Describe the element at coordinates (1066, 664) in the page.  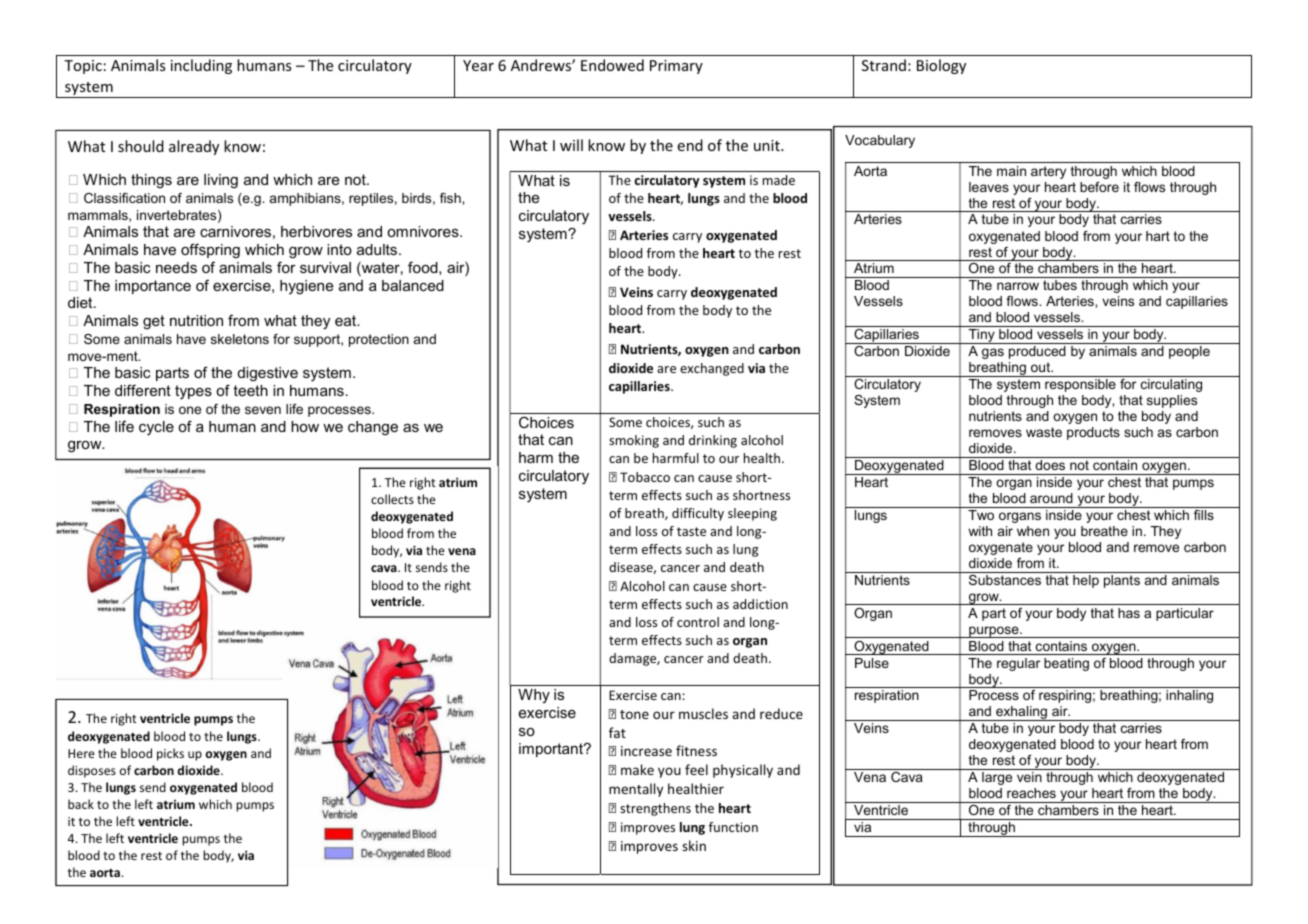
I see `beating` at that location.
